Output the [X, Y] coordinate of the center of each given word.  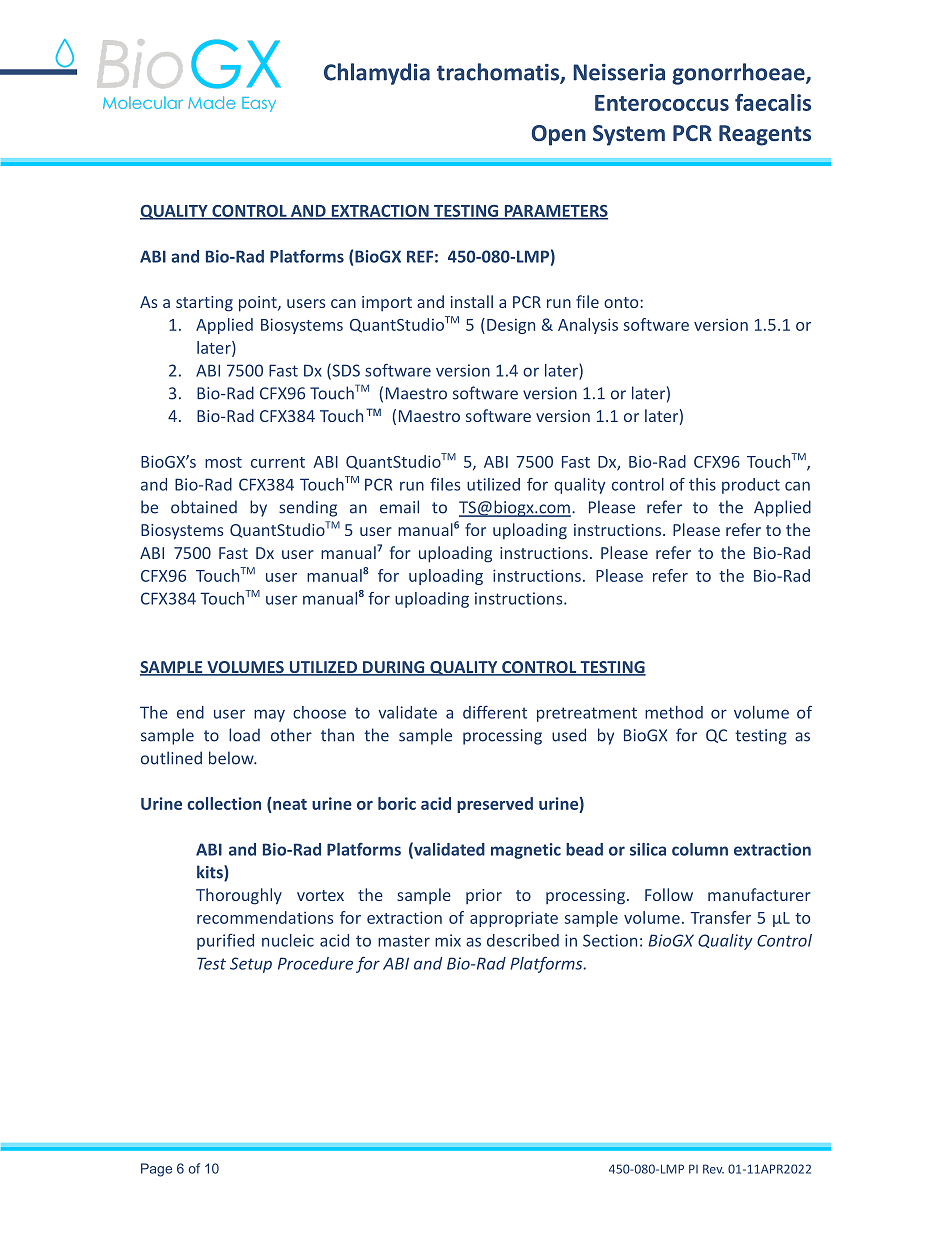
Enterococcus [662, 103]
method [674, 712]
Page [156, 1170]
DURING [394, 668]
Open [559, 135]
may [269, 715]
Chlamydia [377, 74]
